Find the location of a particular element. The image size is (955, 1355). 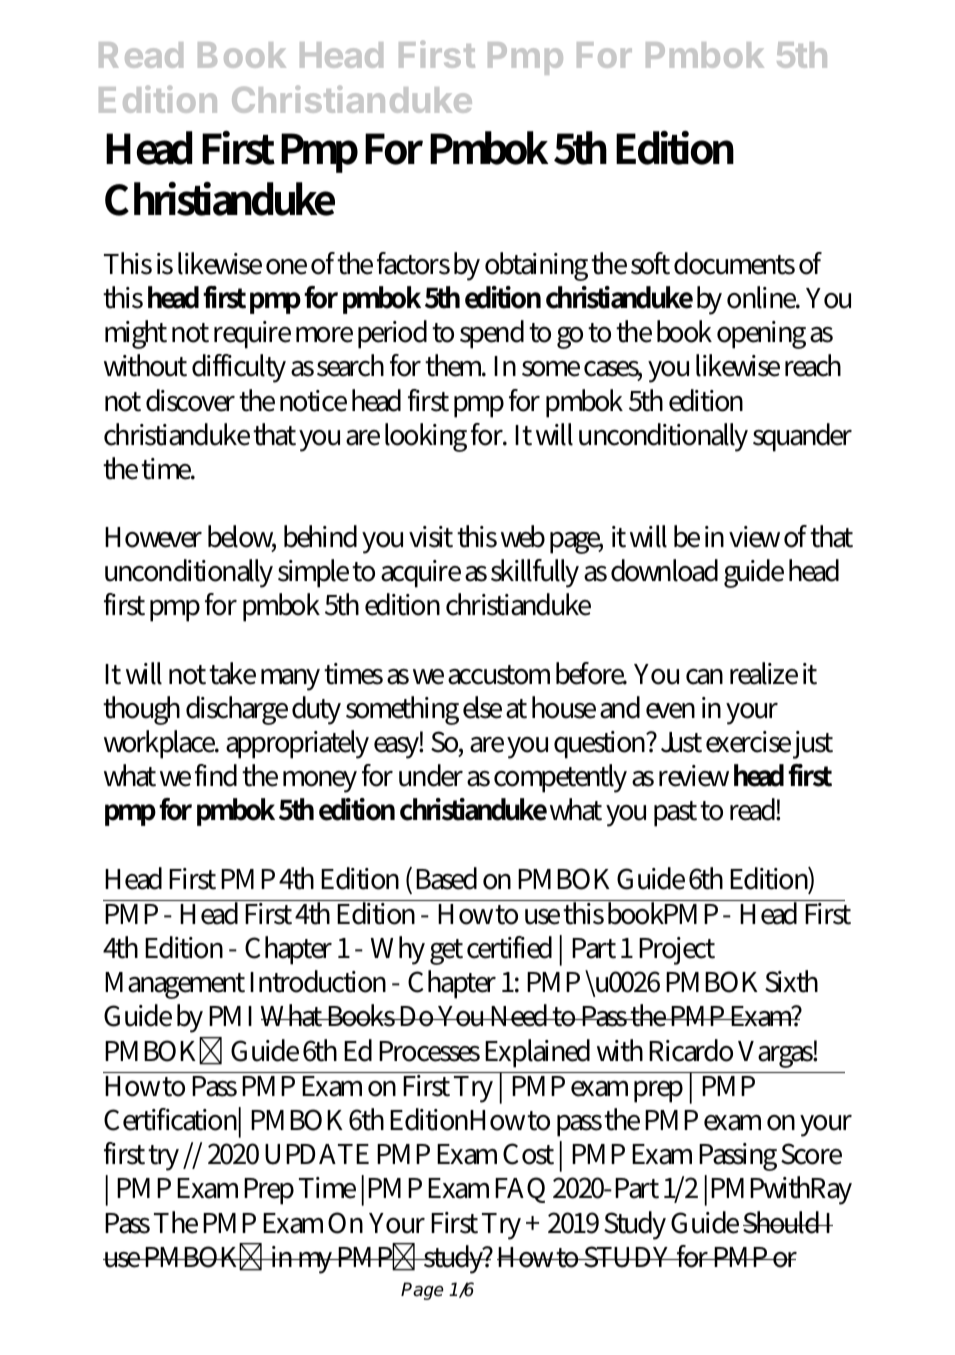

visit is located at coordinates (431, 537).
